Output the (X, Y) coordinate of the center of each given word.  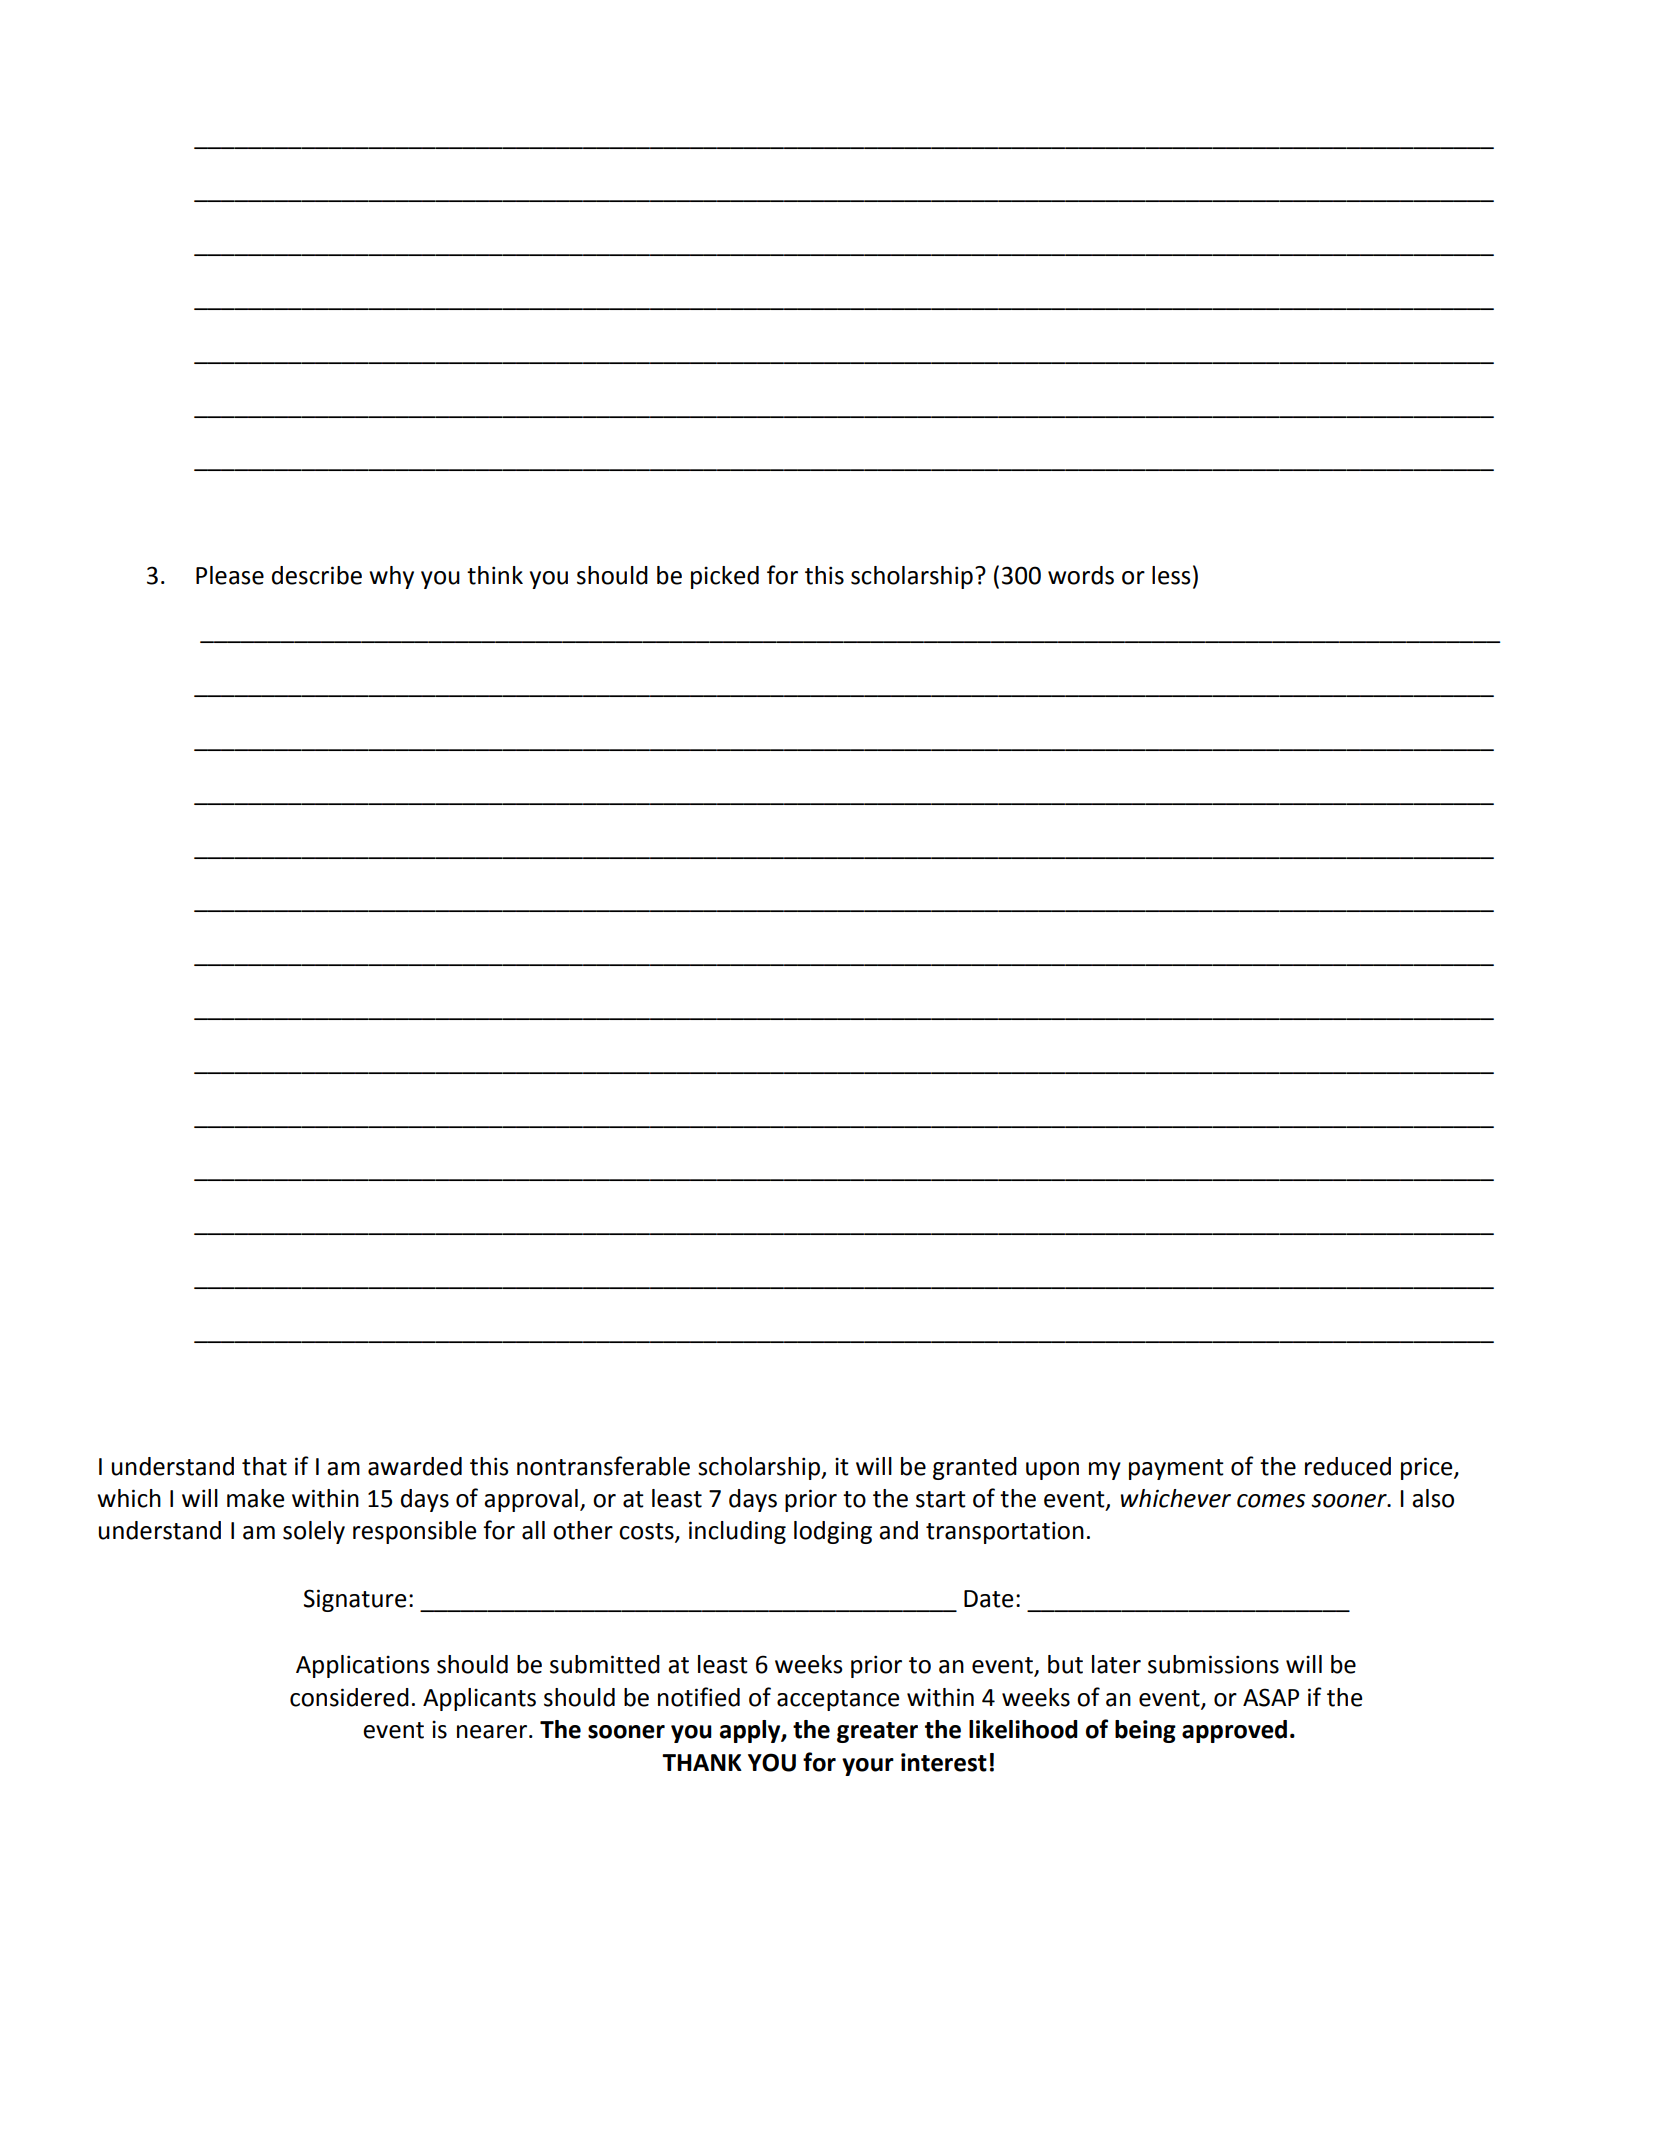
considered (349, 1697)
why (391, 577)
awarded (415, 1466)
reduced (1348, 1466)
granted (975, 1468)
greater (877, 1732)
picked (725, 577)
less (1171, 575)
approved (1234, 1731)
